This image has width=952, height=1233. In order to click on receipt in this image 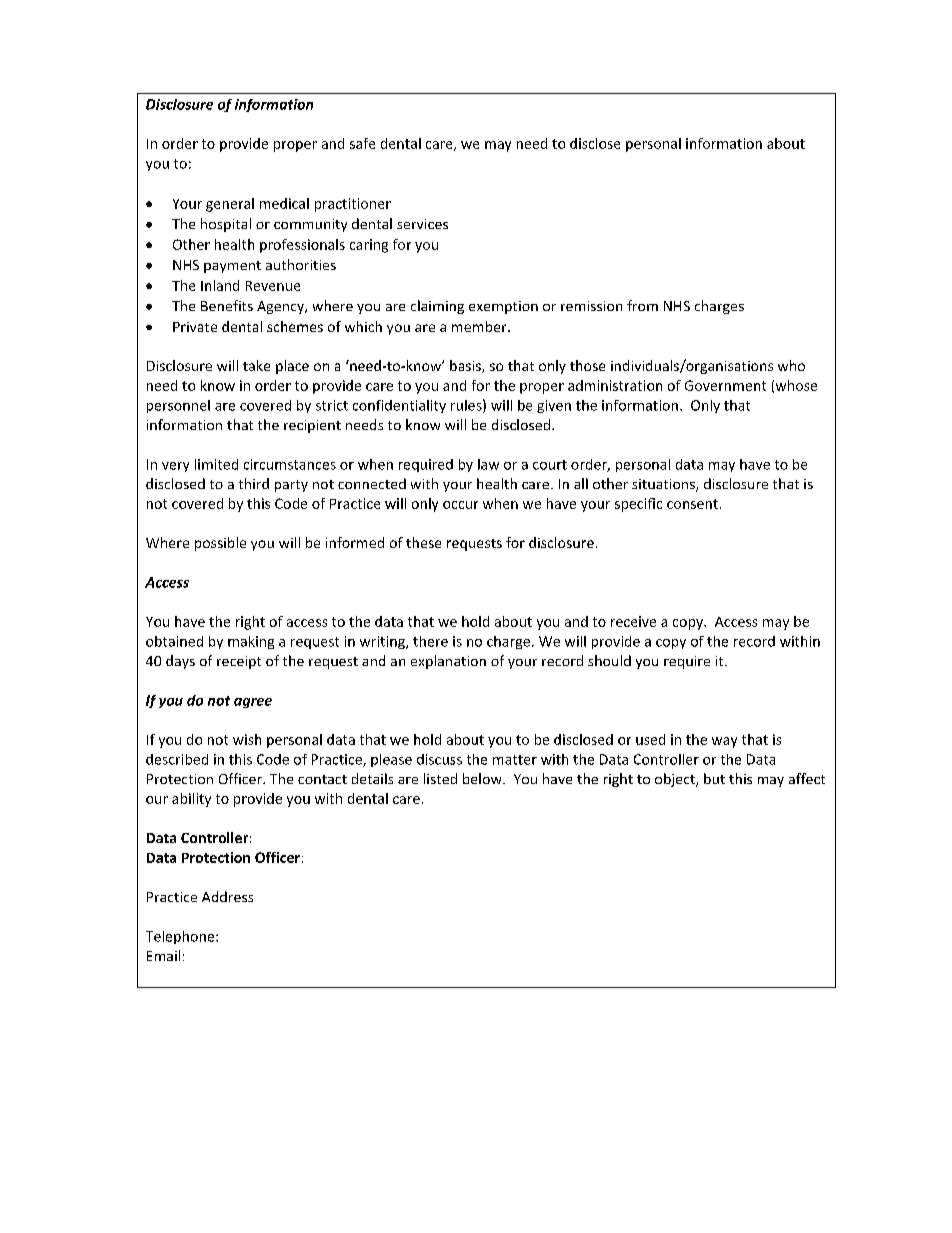, I will do `click(239, 662)`.
